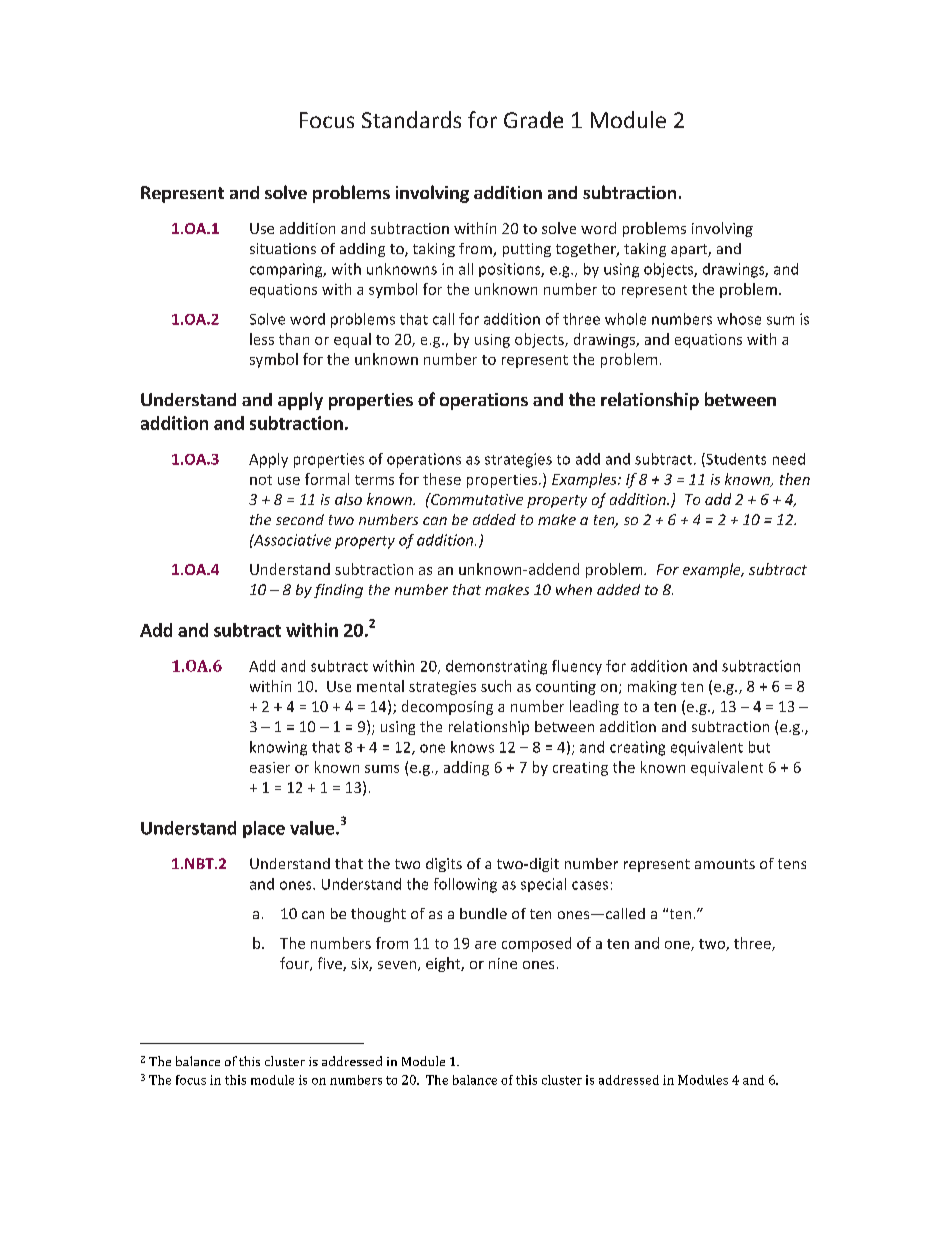  Describe the element at coordinates (759, 747) in the document. I see `but` at that location.
